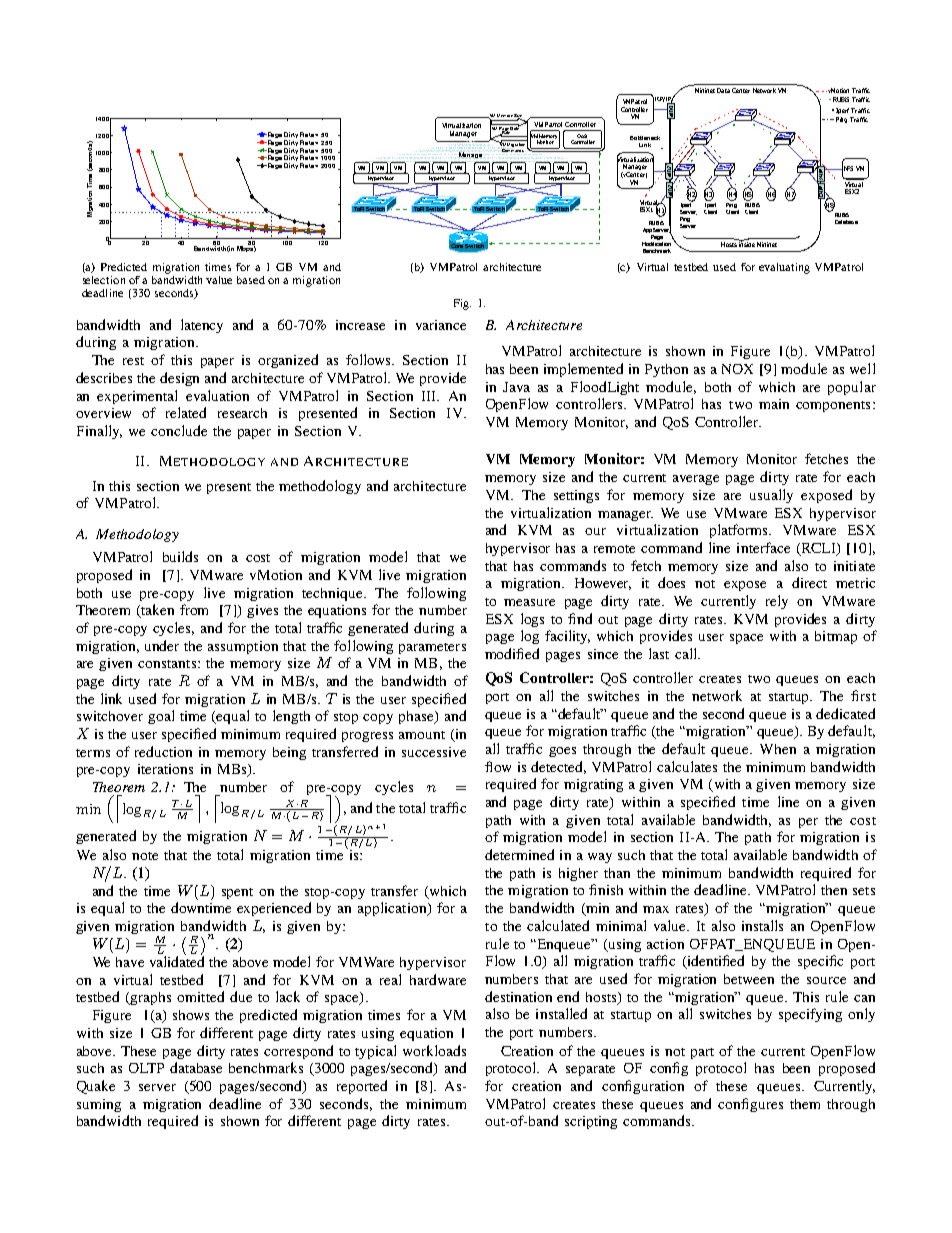 The height and width of the page is (1233, 952). What do you see at coordinates (784, 268) in the page?
I see `evaluating` at bounding box center [784, 268].
